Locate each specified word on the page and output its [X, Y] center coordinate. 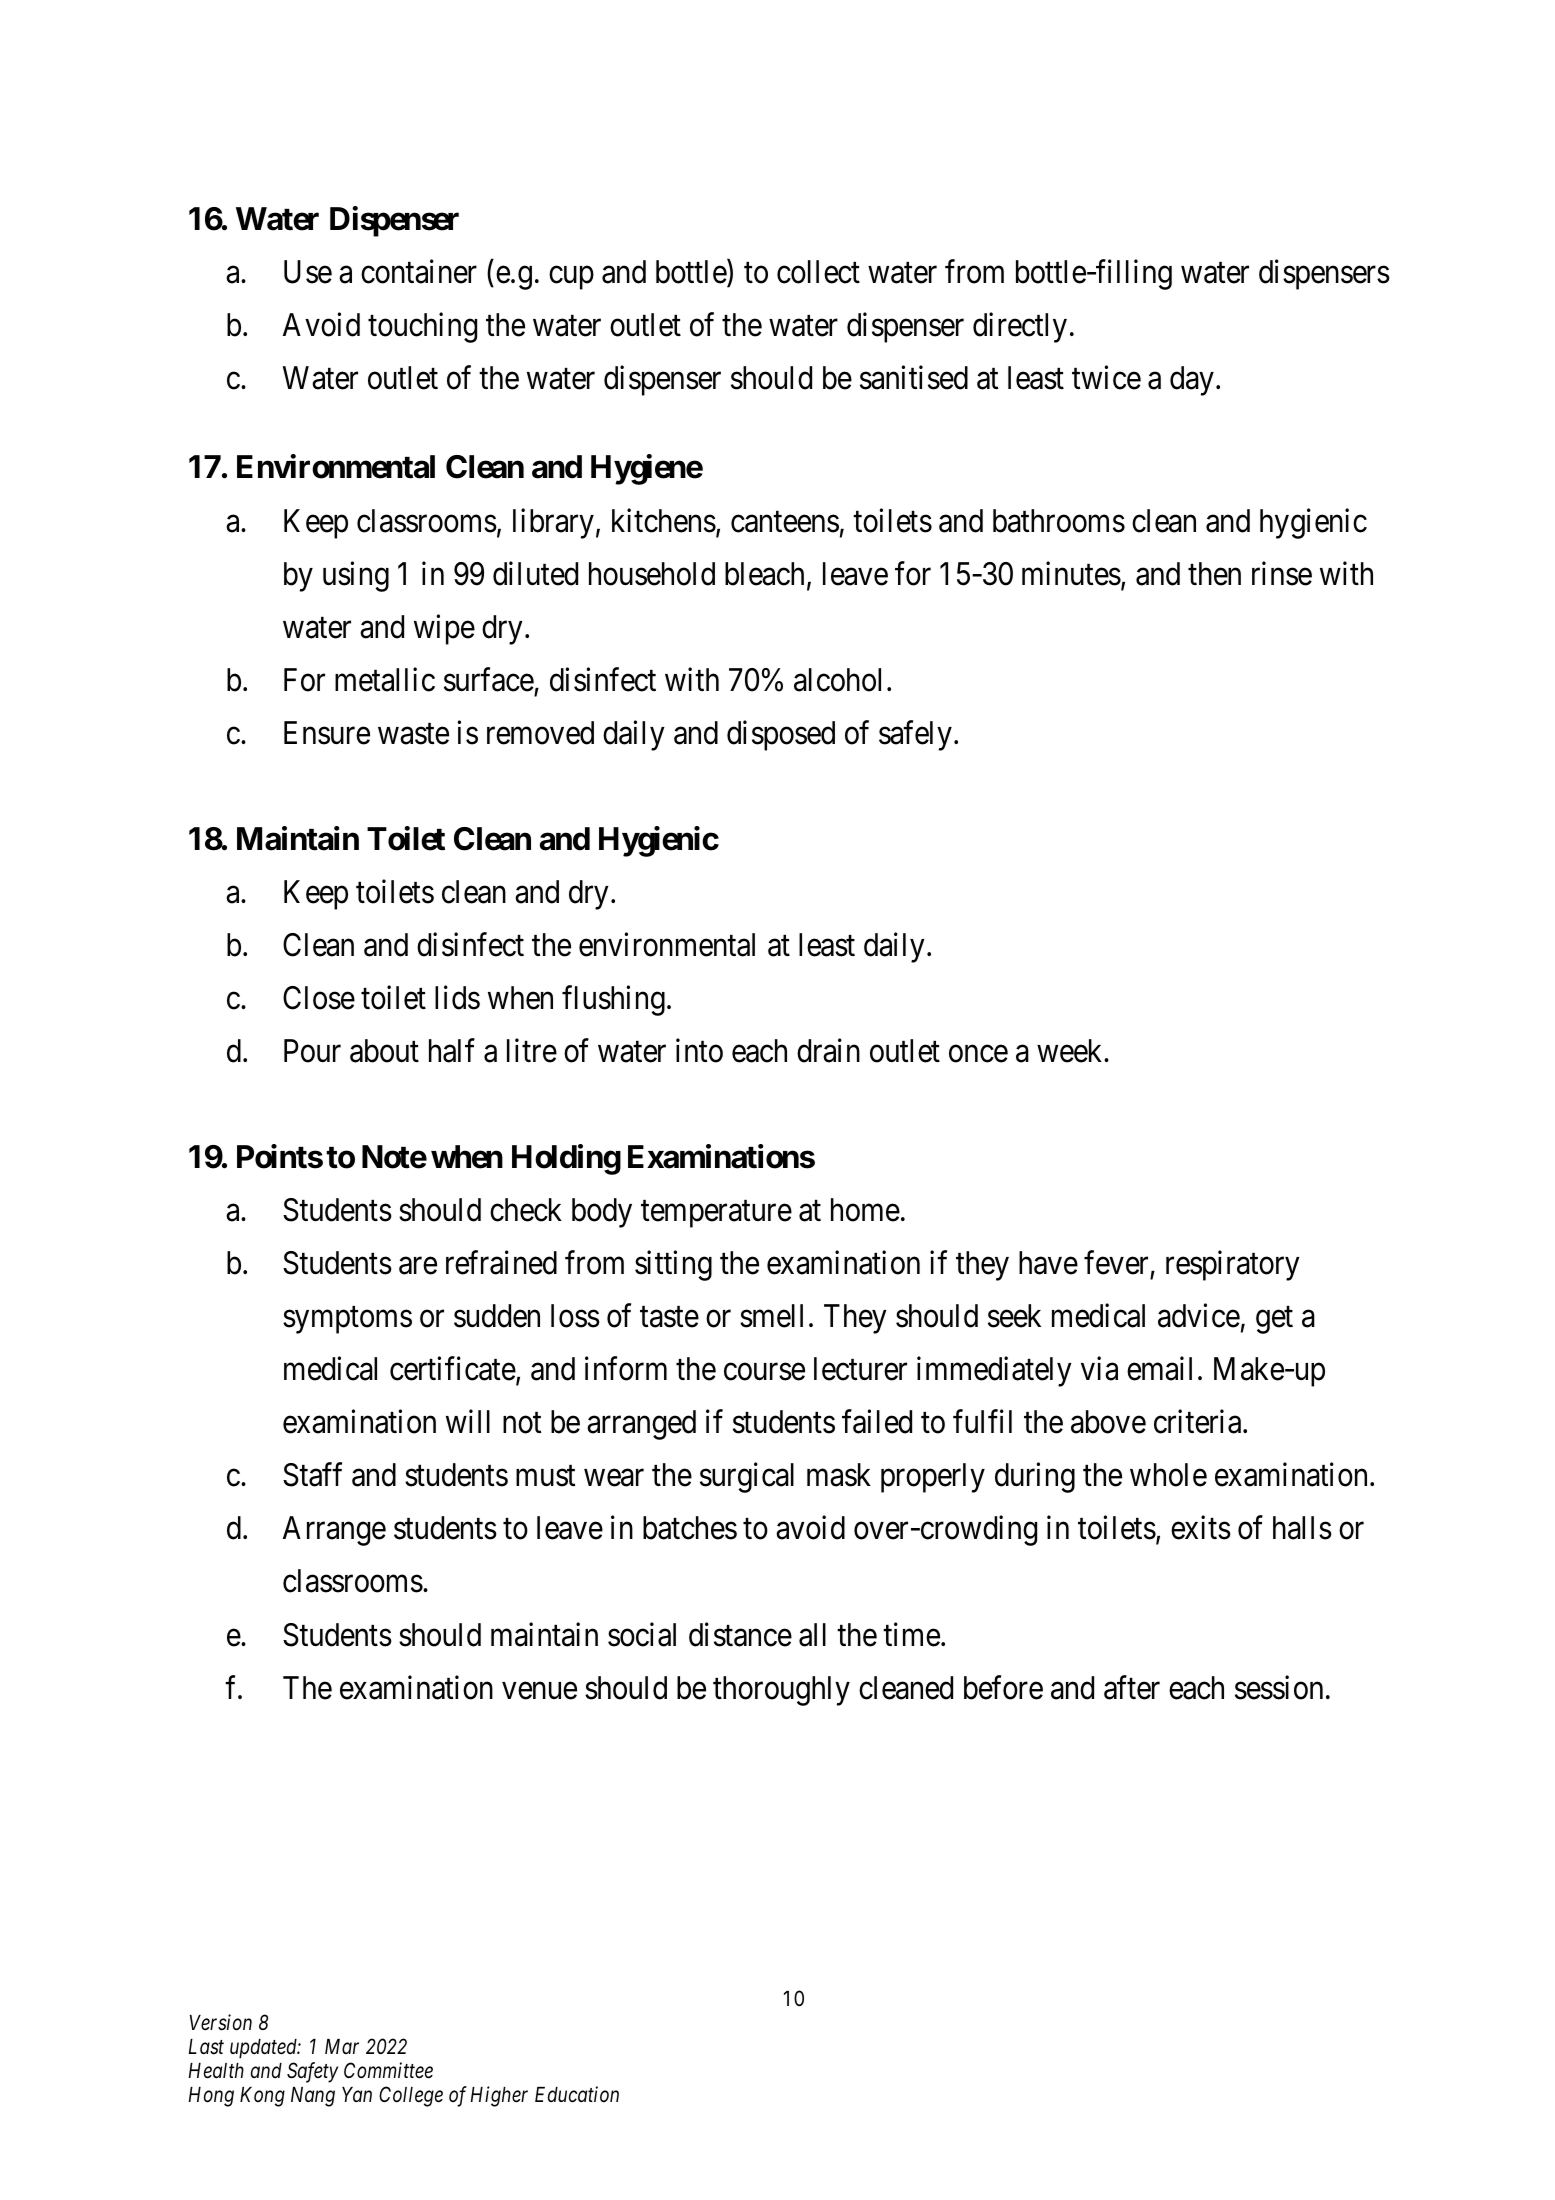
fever [1116, 1263]
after [1132, 1687]
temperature [716, 1214]
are [418, 1266]
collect [818, 272]
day [1192, 381]
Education [577, 2094]
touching [422, 328]
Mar [342, 2046]
